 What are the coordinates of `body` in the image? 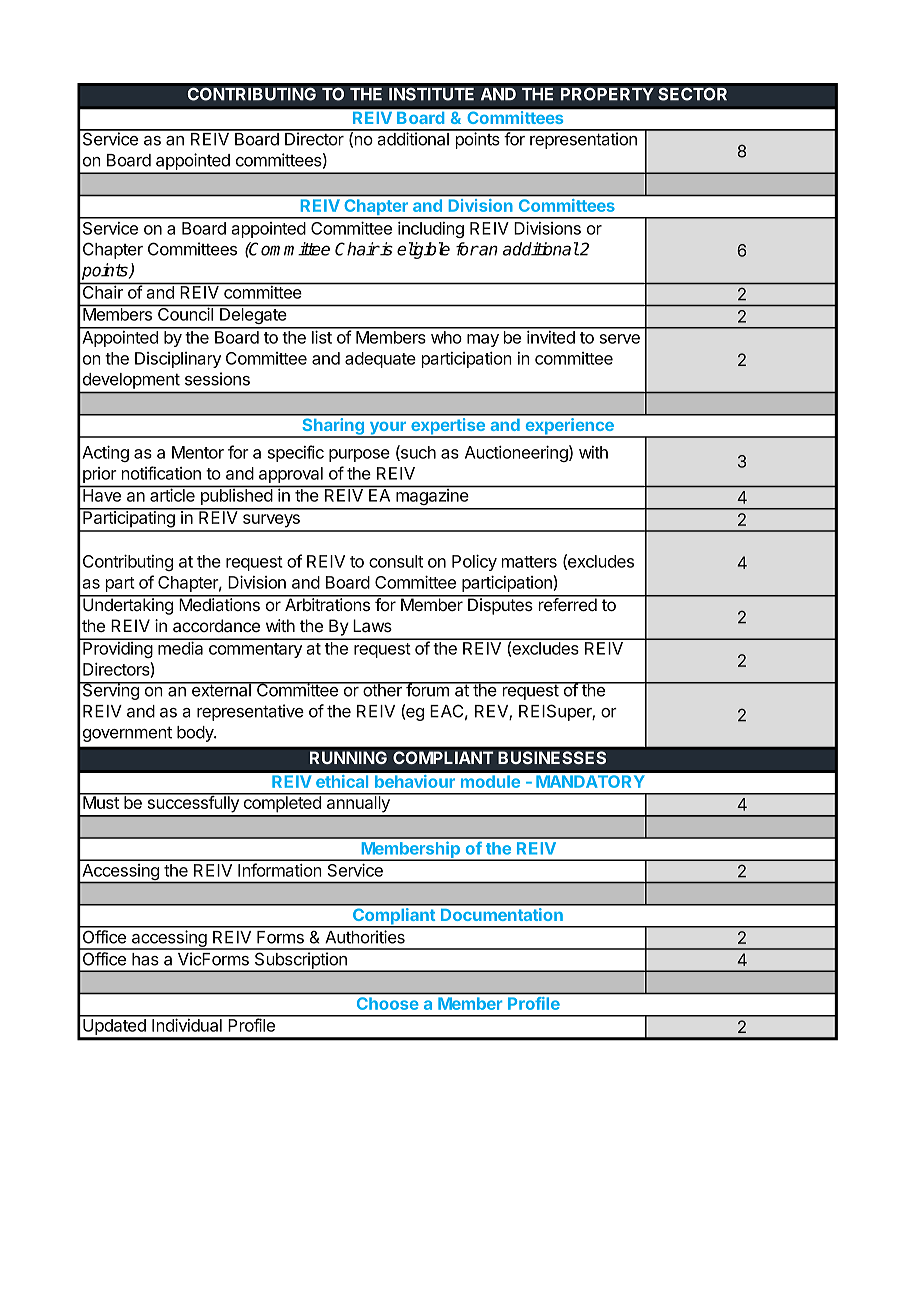 It's located at (196, 734).
